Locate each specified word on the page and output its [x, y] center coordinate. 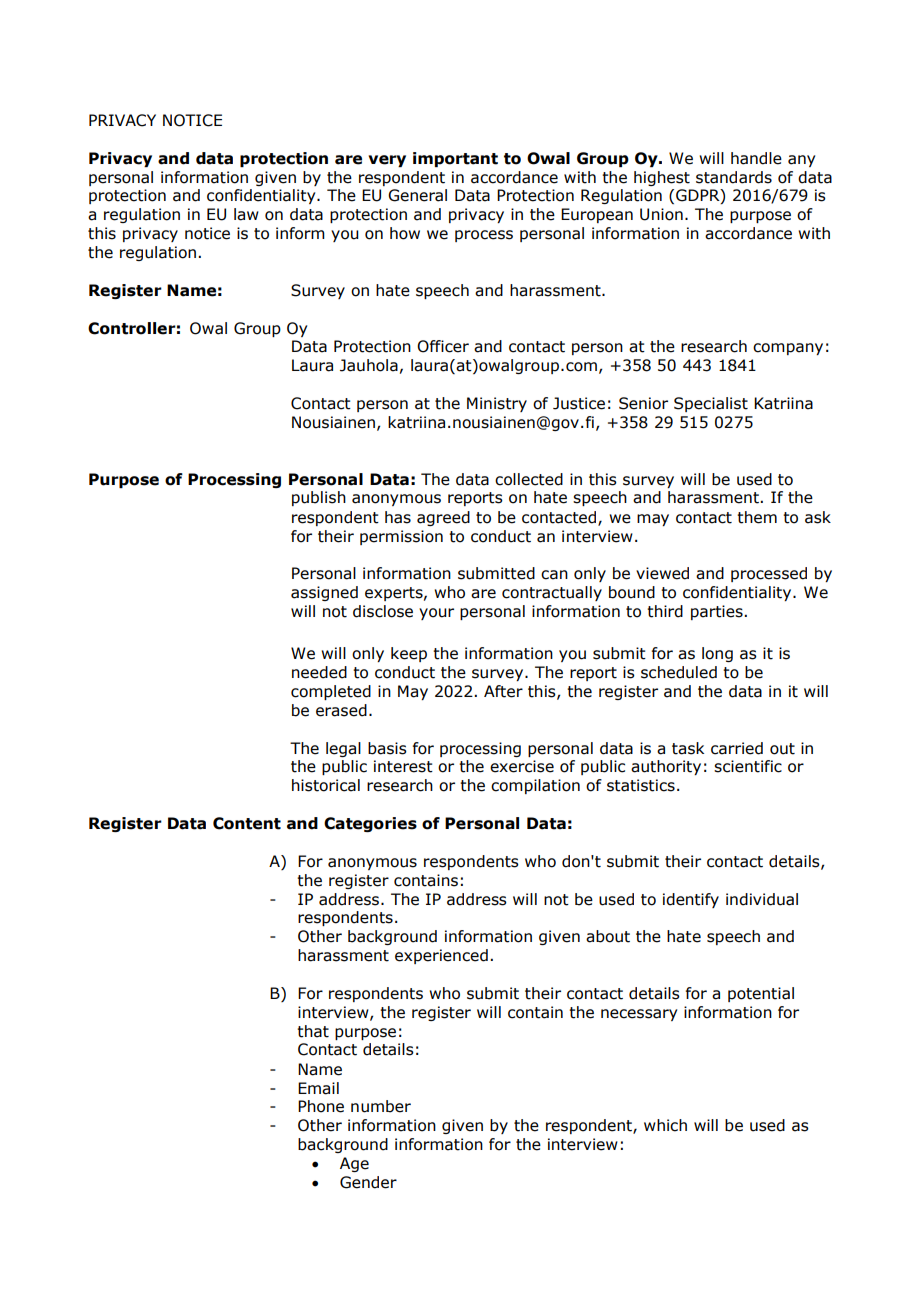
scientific [748, 766]
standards [734, 177]
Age [354, 1164]
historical [326, 785]
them [757, 517]
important [455, 159]
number [381, 1106]
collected [529, 479]
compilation [535, 786]
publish [319, 498]
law [246, 214]
